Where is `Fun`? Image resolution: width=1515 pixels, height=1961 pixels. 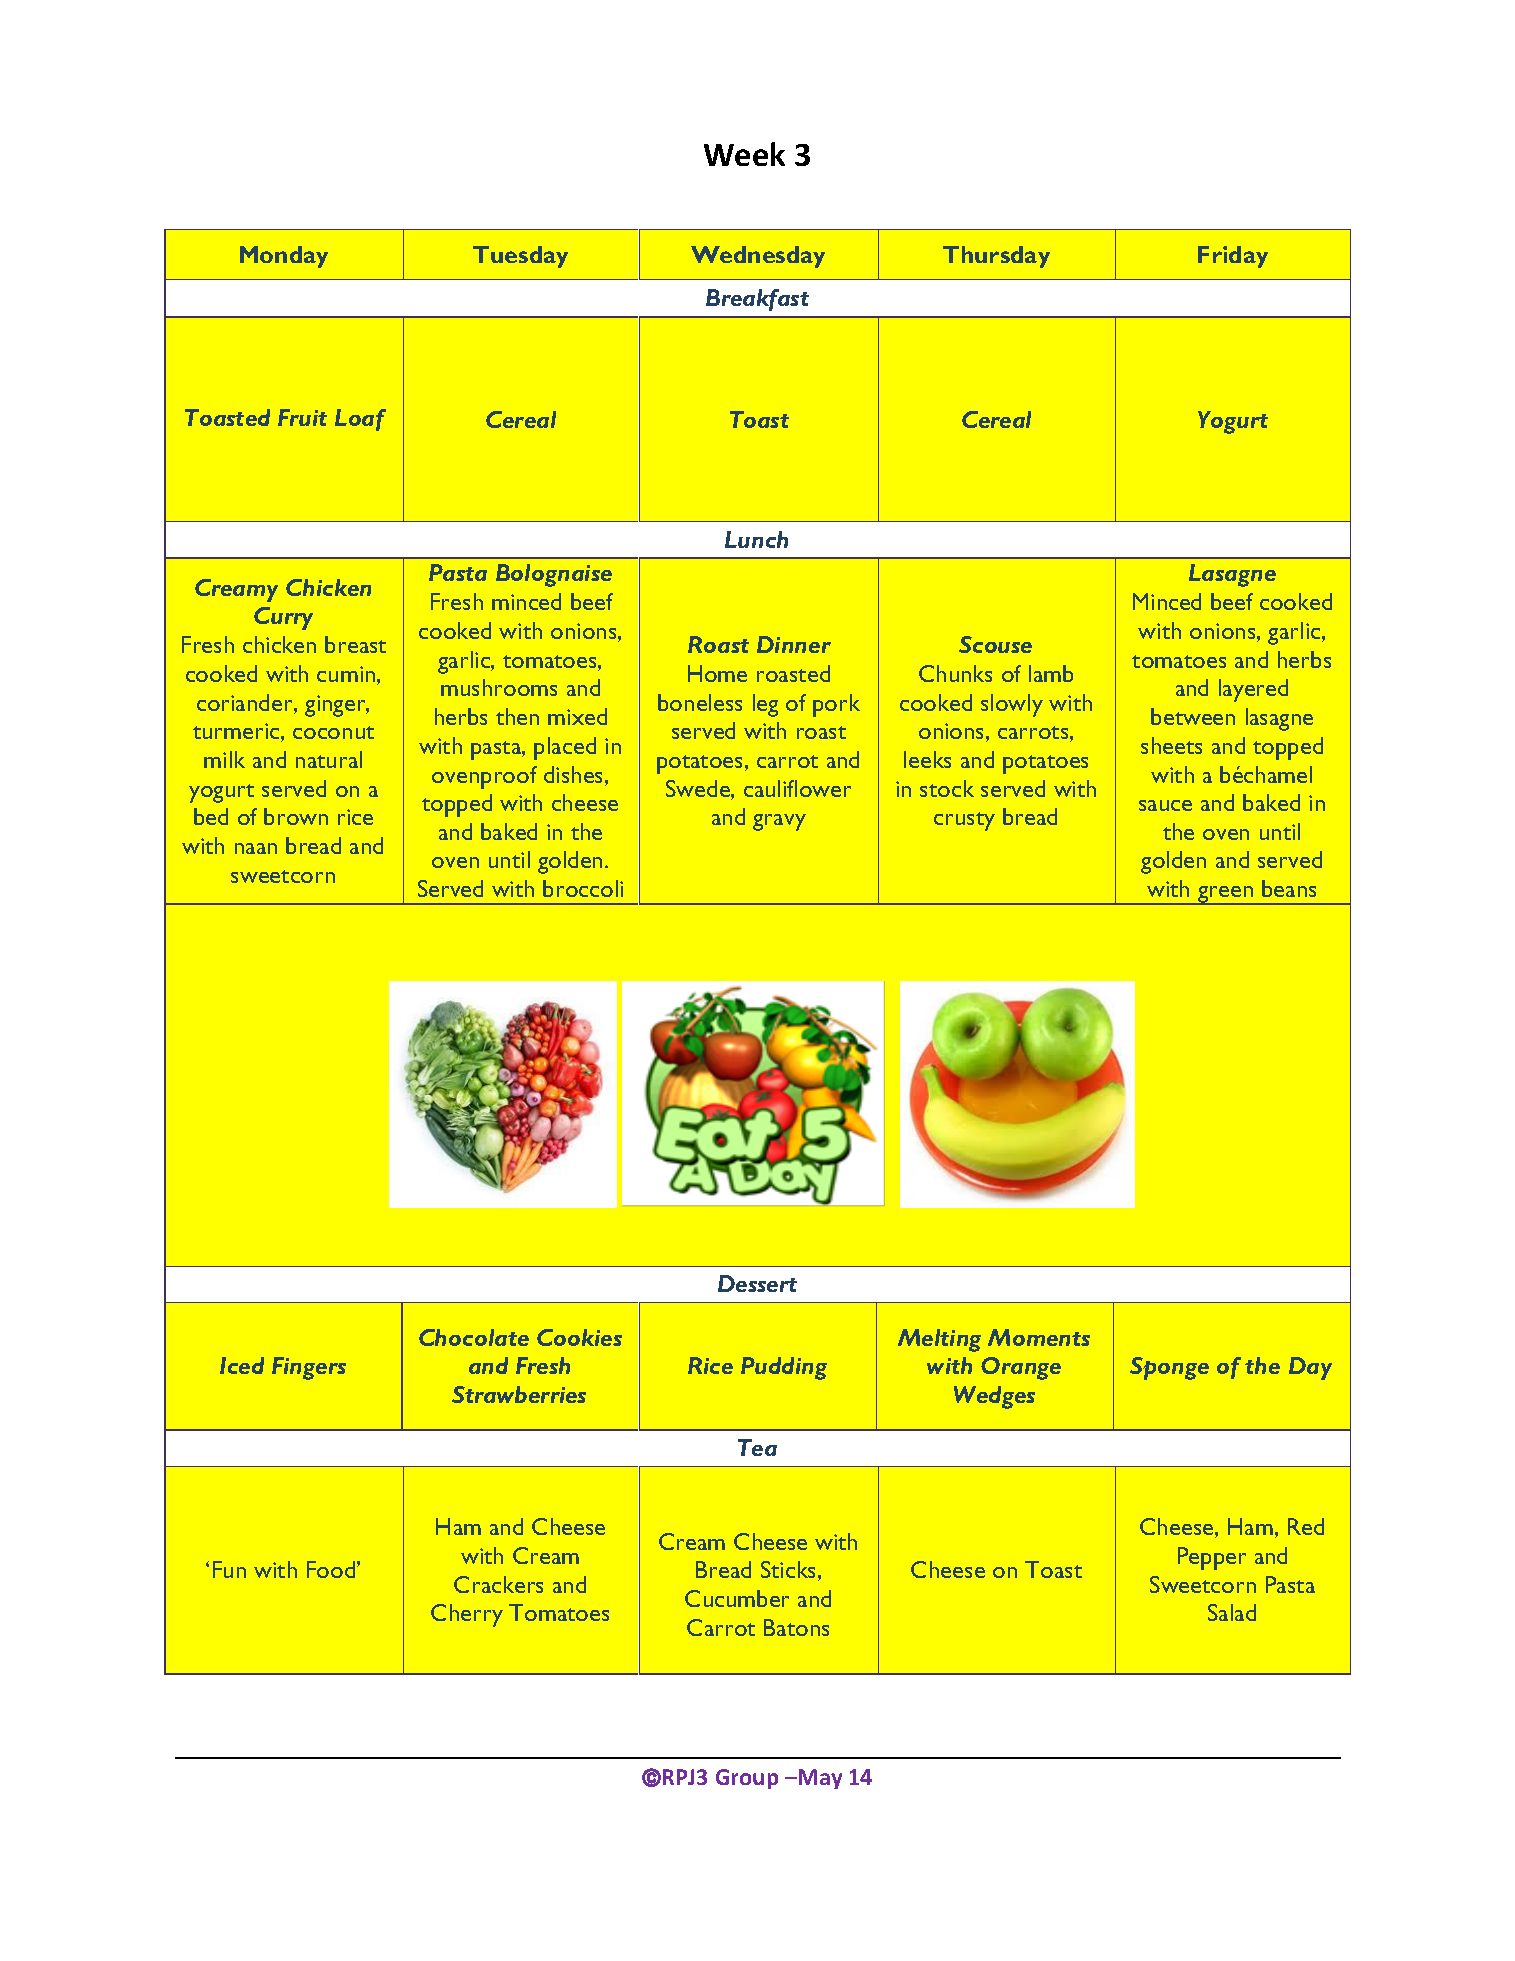
Fun is located at coordinates (229, 1569).
